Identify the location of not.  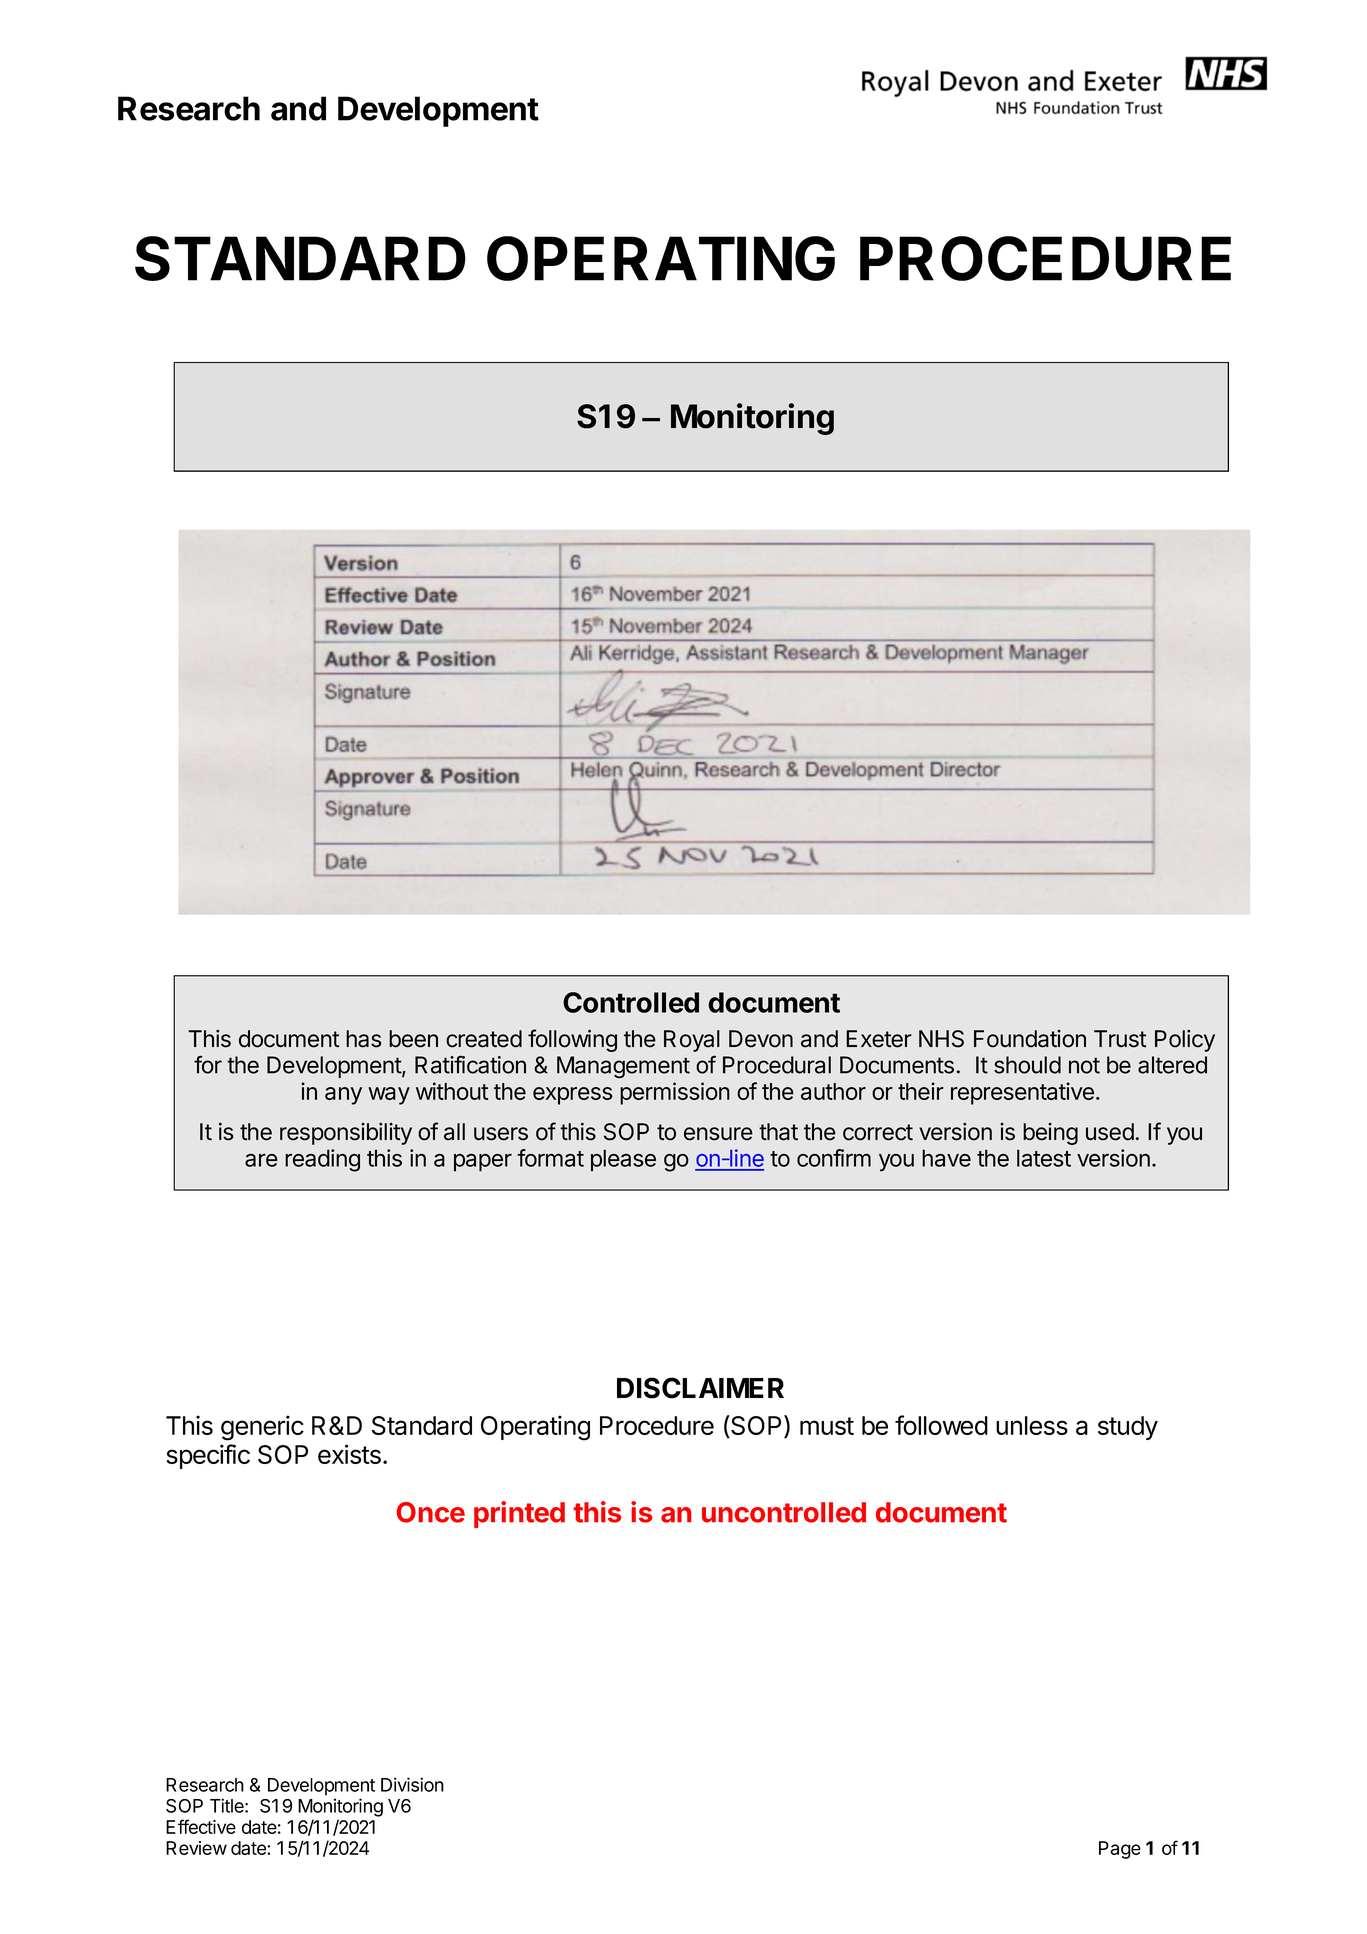
(1084, 1065).
